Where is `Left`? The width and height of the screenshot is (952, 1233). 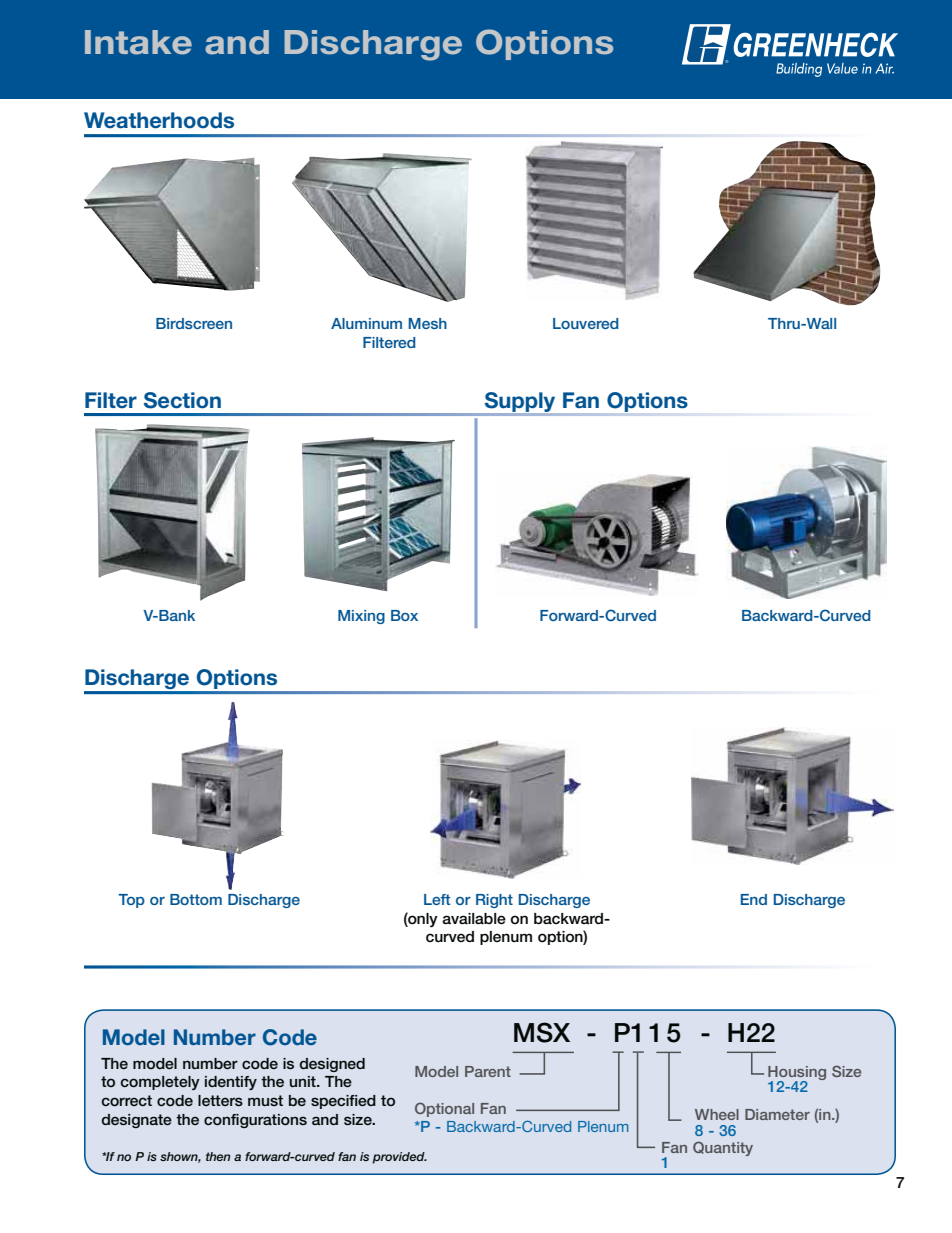
Left is located at coordinates (437, 899).
